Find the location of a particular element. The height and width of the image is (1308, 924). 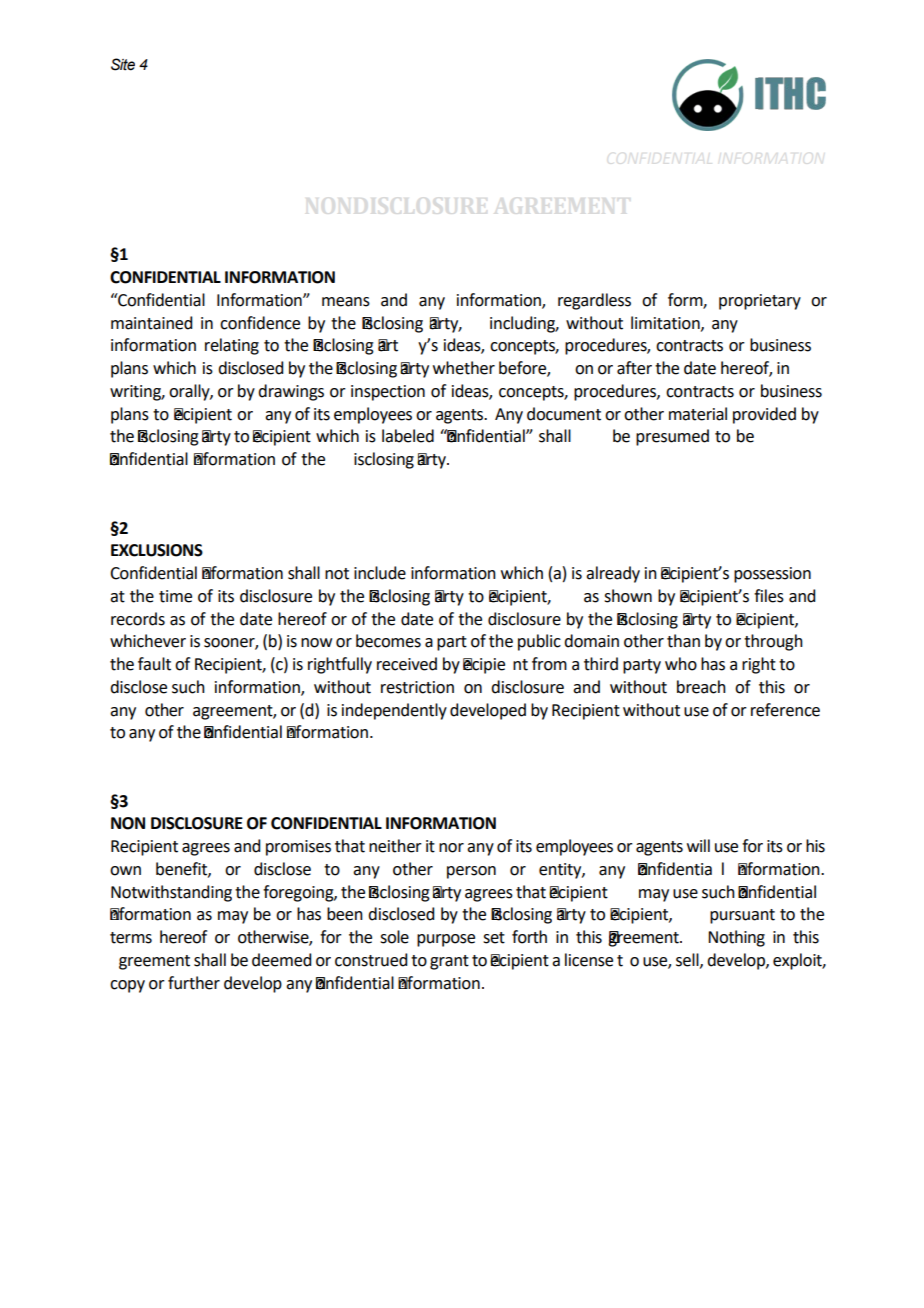

sell is located at coordinates (688, 960).
